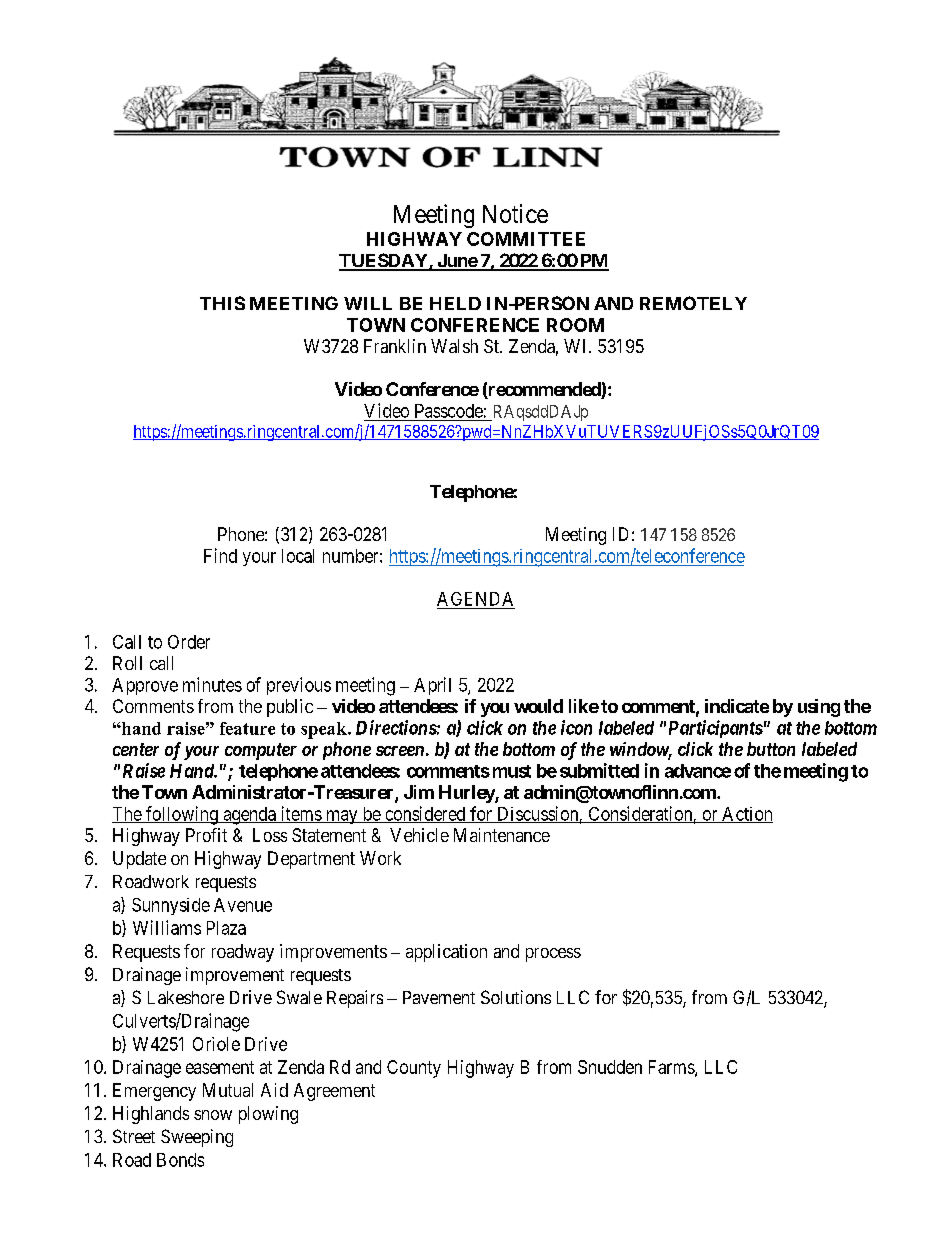  Describe the element at coordinates (212, 684) in the page. I see `minutes` at that location.
